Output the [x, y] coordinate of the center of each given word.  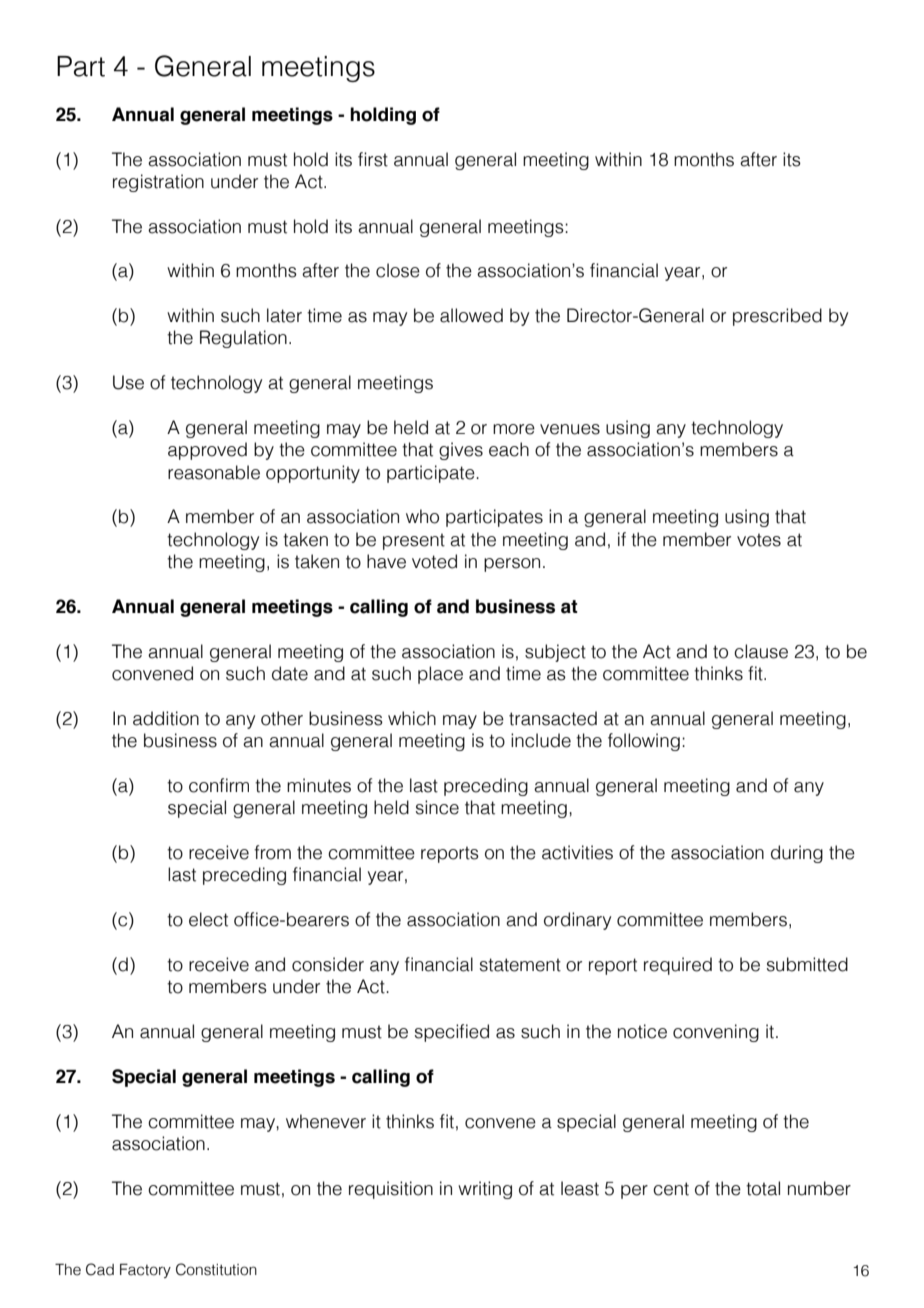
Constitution [216, 1269]
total [763, 1188]
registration [158, 183]
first [373, 159]
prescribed [777, 317]
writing [485, 1190]
